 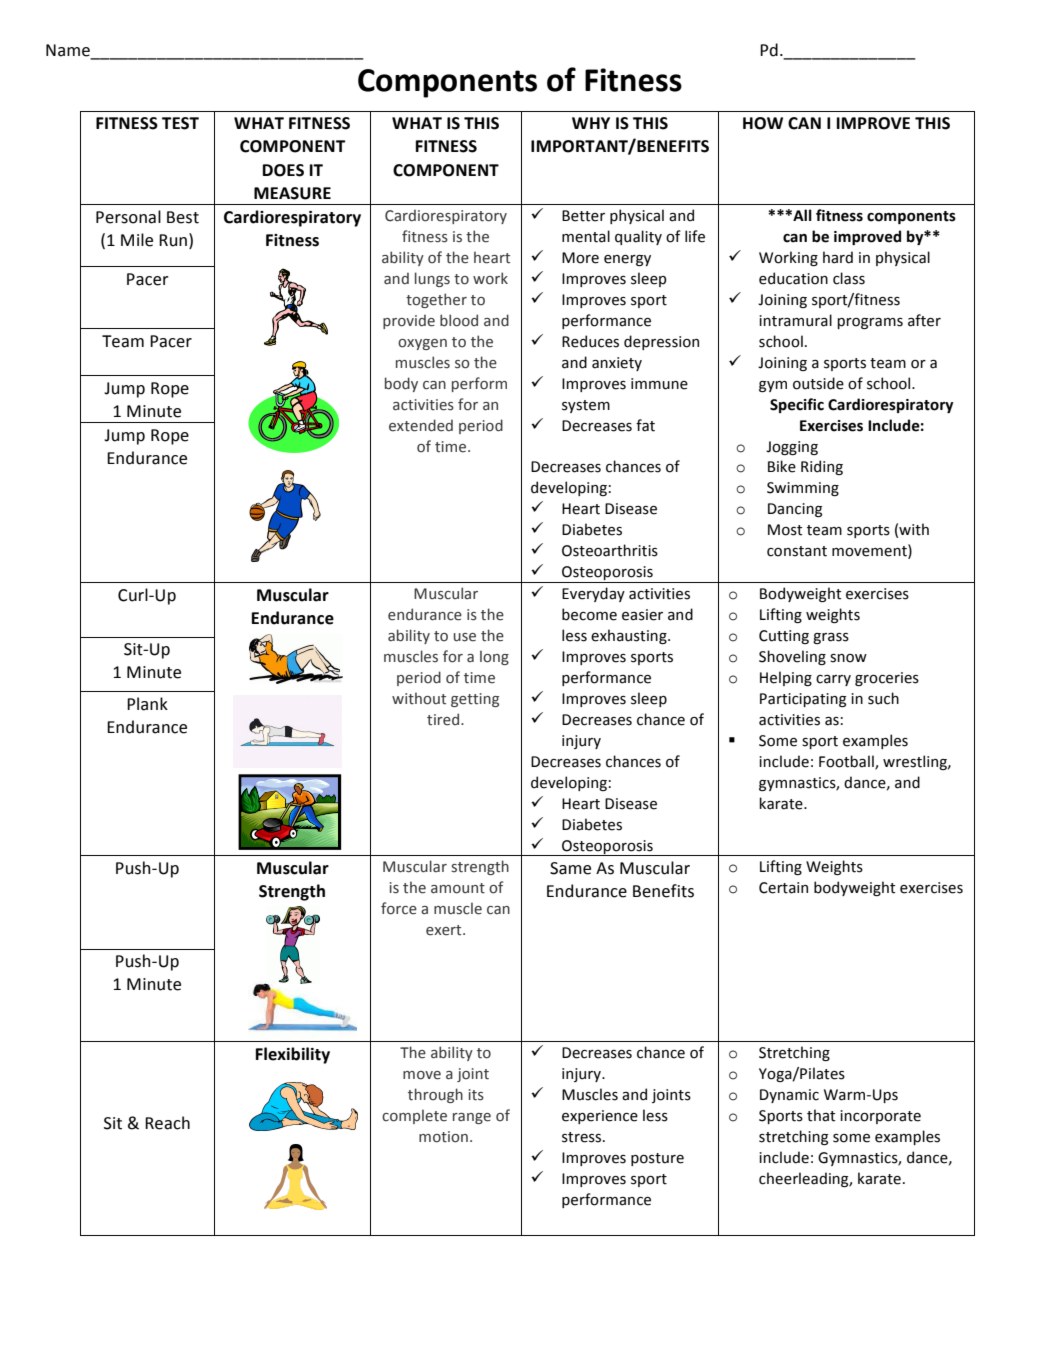 What do you see at coordinates (180, 123) in the screenshot?
I see `TEST` at bounding box center [180, 123].
